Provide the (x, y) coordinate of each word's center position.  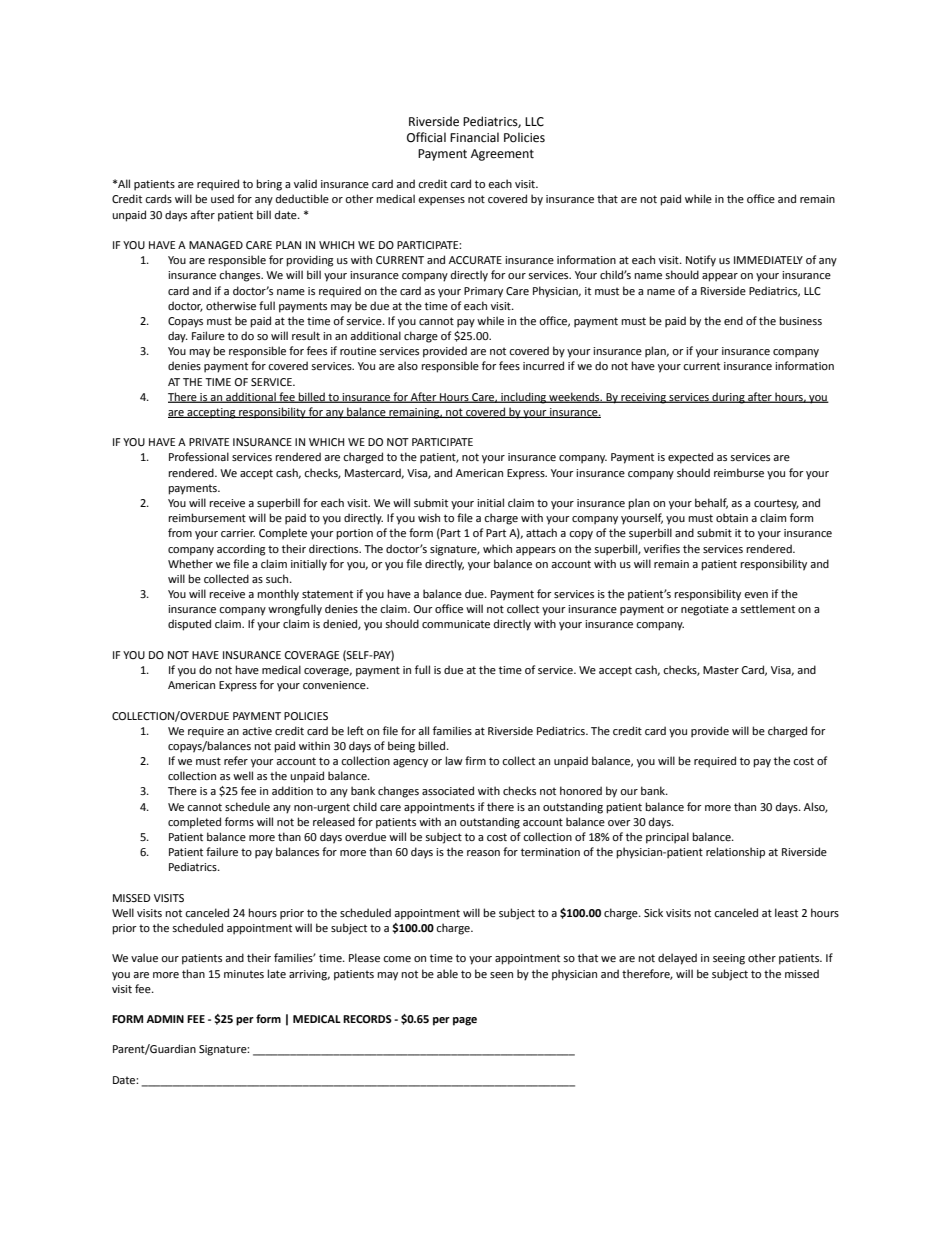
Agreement (502, 155)
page (465, 1021)
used (222, 198)
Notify (701, 261)
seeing (729, 959)
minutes (244, 974)
